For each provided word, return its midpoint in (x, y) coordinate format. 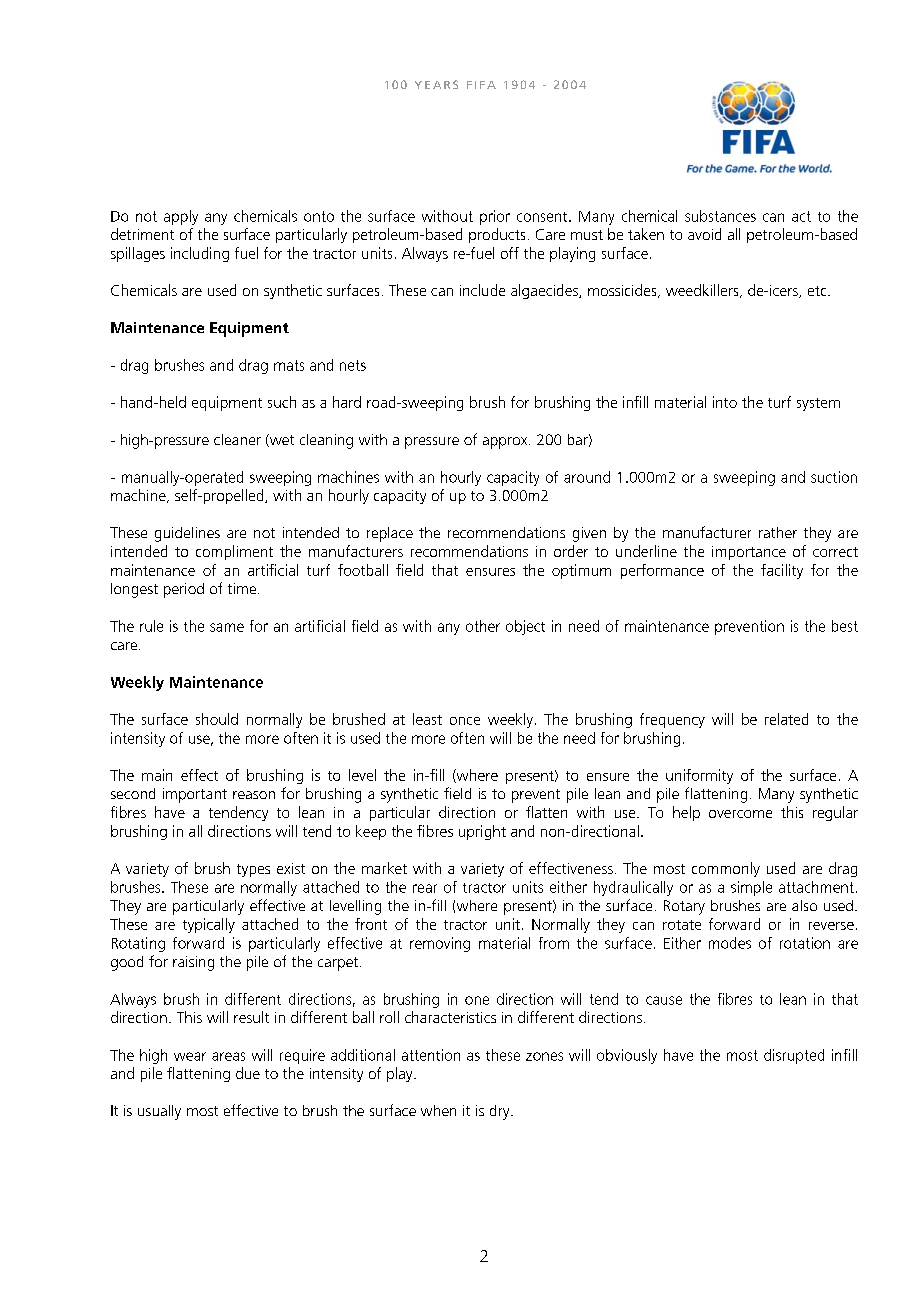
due (248, 1073)
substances (720, 216)
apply (181, 217)
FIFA (481, 85)
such (282, 402)
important (195, 795)
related (786, 719)
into (725, 402)
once (465, 721)
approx (506, 443)
